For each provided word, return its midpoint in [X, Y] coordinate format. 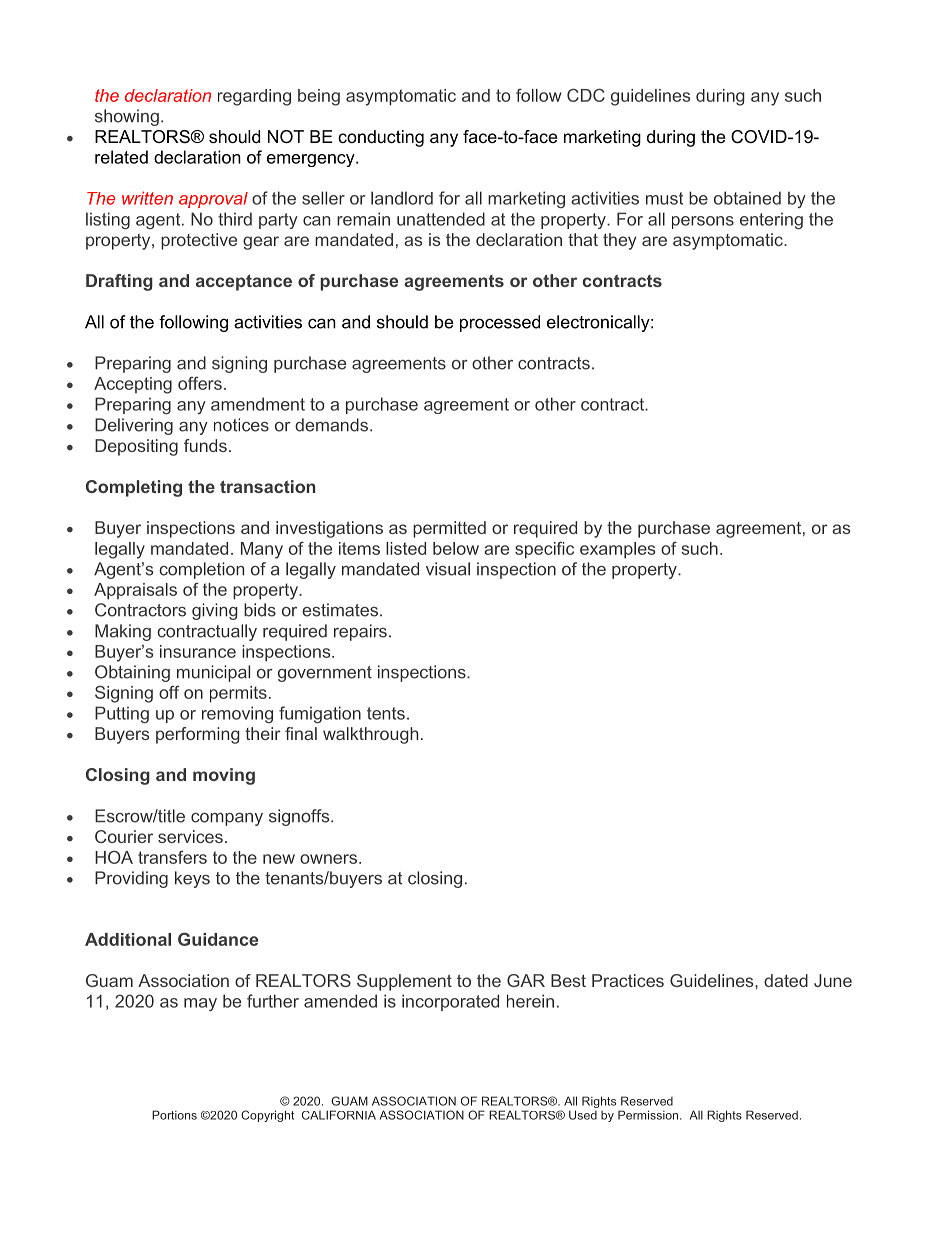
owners [330, 859]
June [833, 980]
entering [771, 220]
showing [127, 117]
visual [448, 569]
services [190, 836]
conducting [381, 138]
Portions [174, 1115]
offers [200, 383]
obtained [747, 198]
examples [617, 550]
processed [500, 323]
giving [215, 611]
